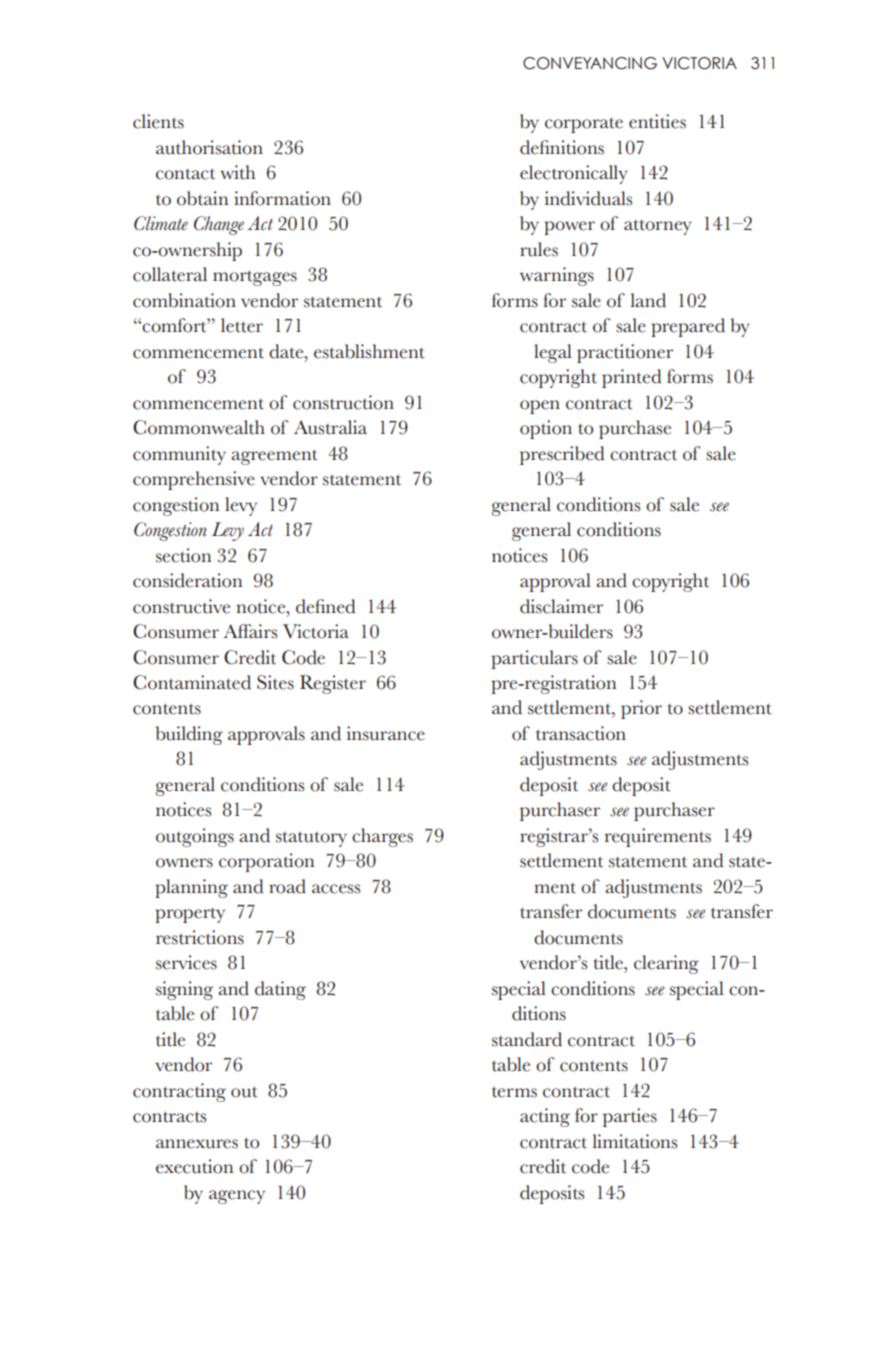  Describe the element at coordinates (666, 964) in the image. I see `clearing` at that location.
